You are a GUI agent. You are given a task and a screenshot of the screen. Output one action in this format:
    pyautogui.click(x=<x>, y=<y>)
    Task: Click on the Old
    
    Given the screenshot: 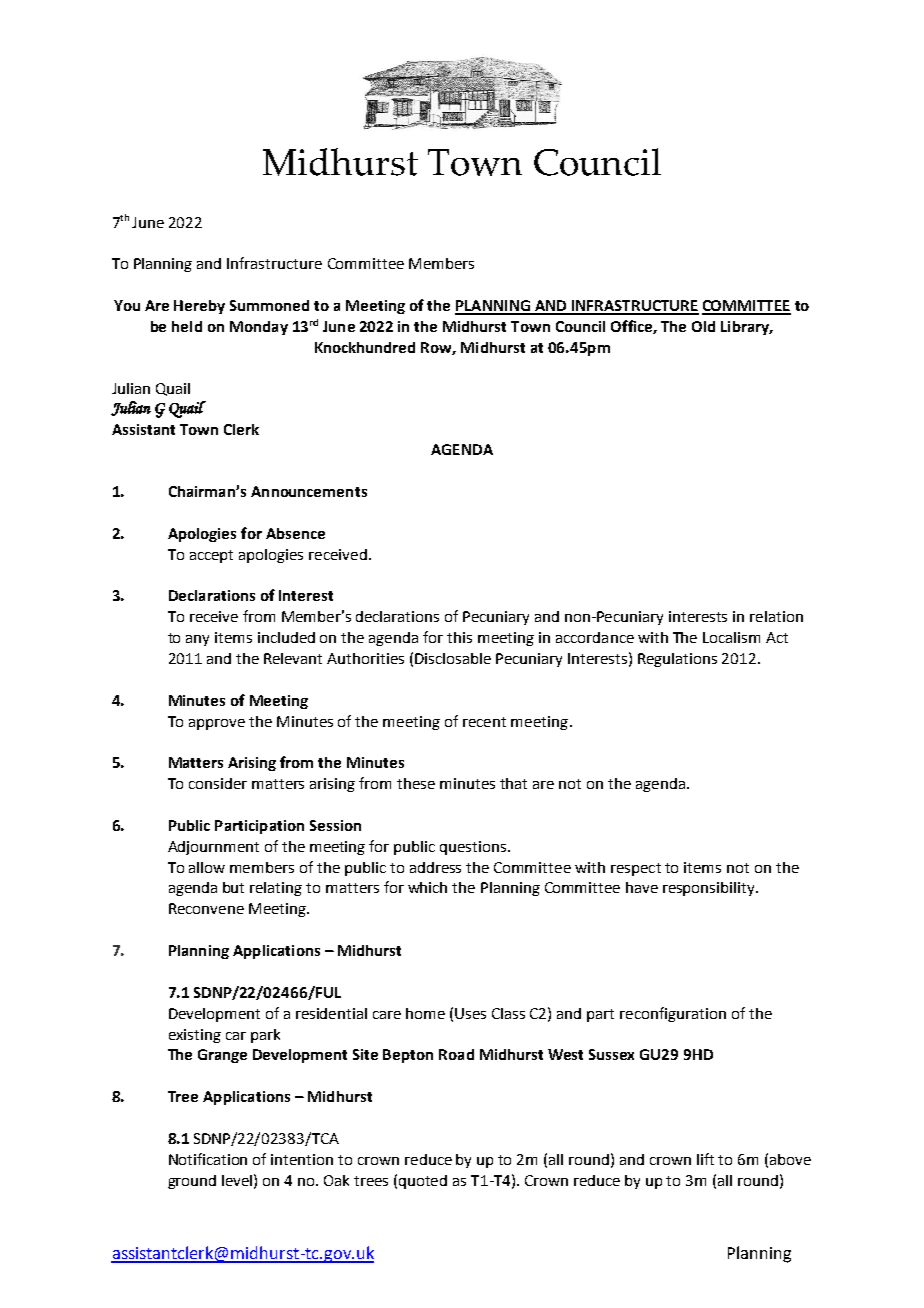 What is the action you would take?
    pyautogui.click(x=703, y=326)
